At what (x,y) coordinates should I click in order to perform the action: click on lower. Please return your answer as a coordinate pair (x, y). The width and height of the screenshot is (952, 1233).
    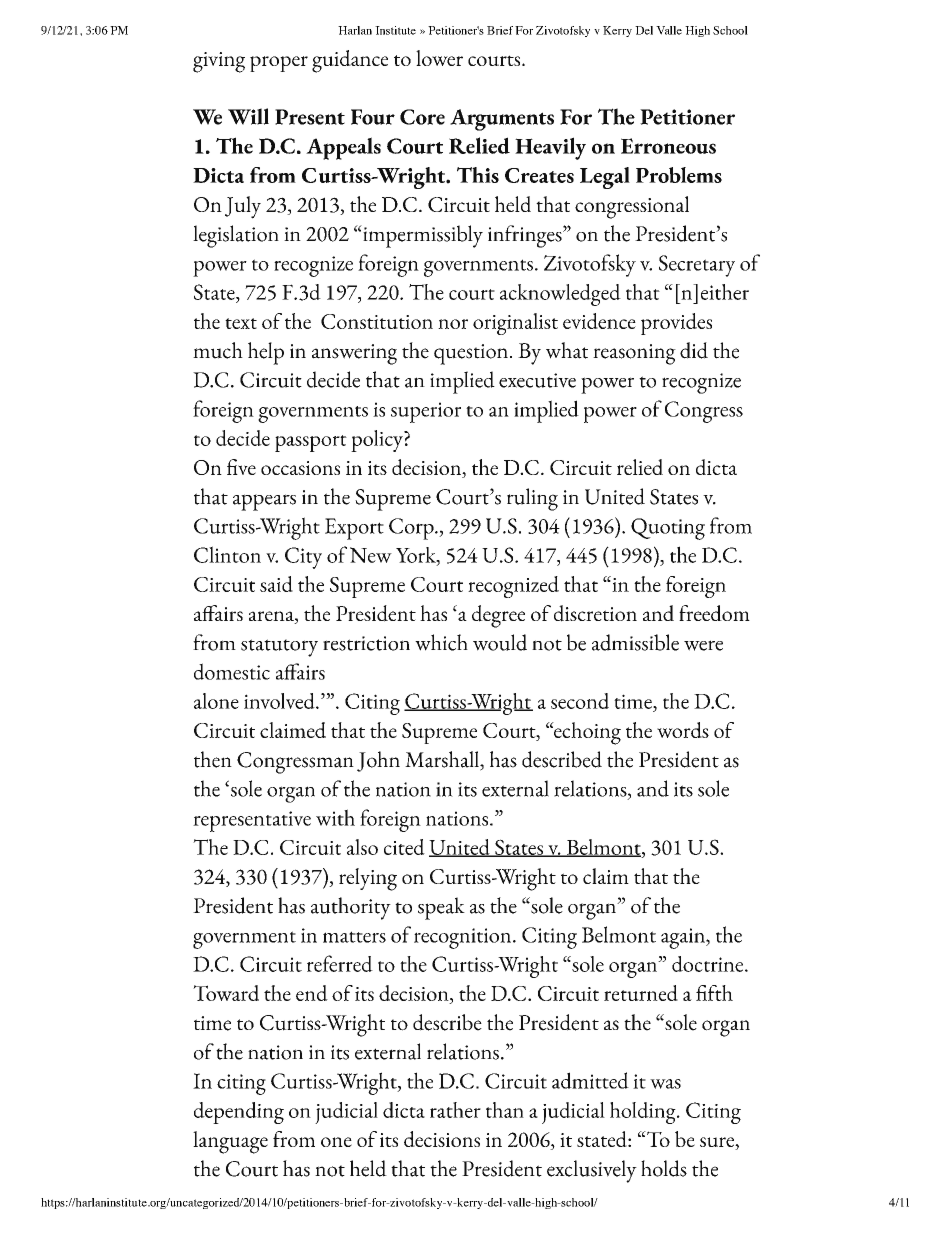
    Looking at the image, I should click on (439, 58).
